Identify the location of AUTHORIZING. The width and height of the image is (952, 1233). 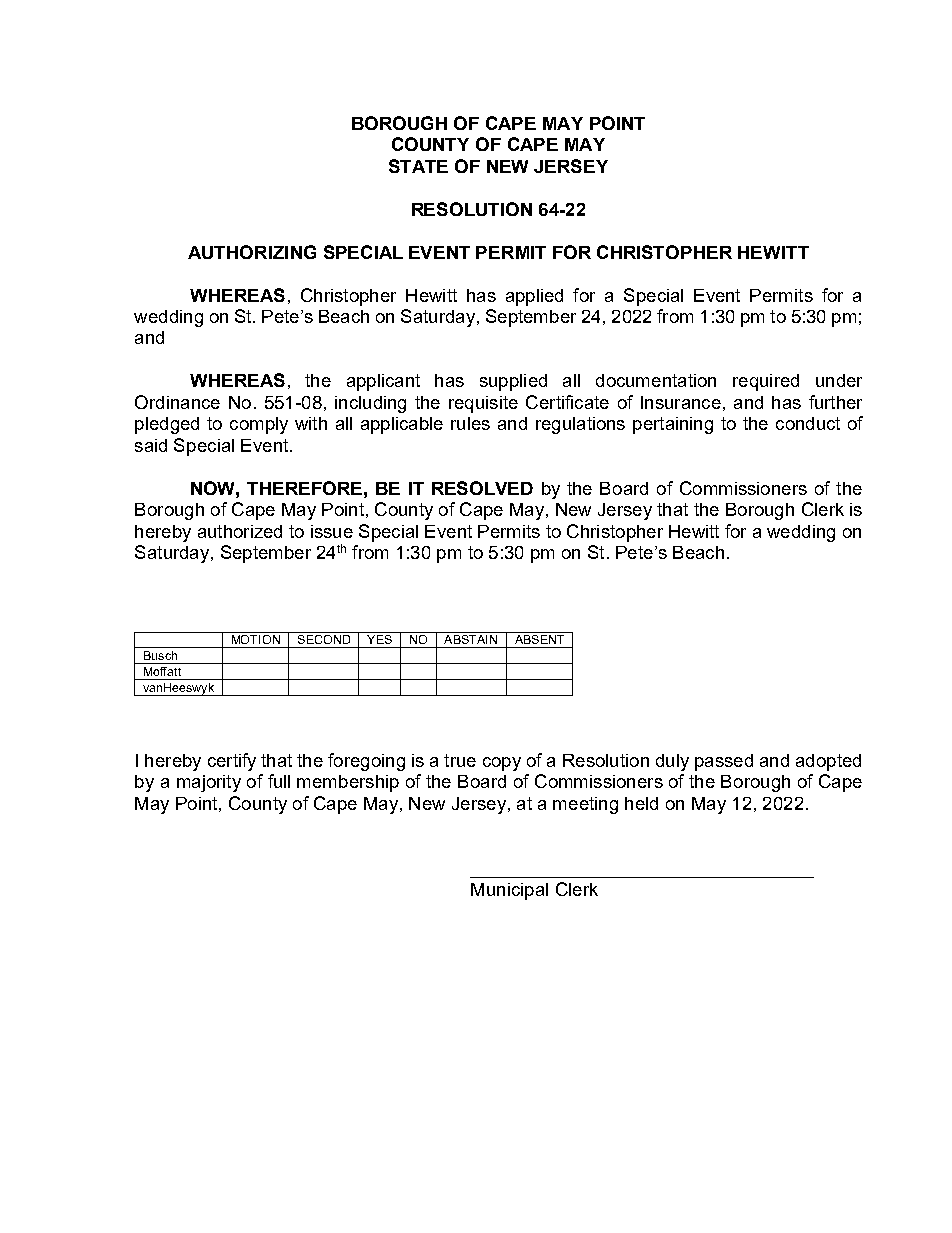
(252, 252).
